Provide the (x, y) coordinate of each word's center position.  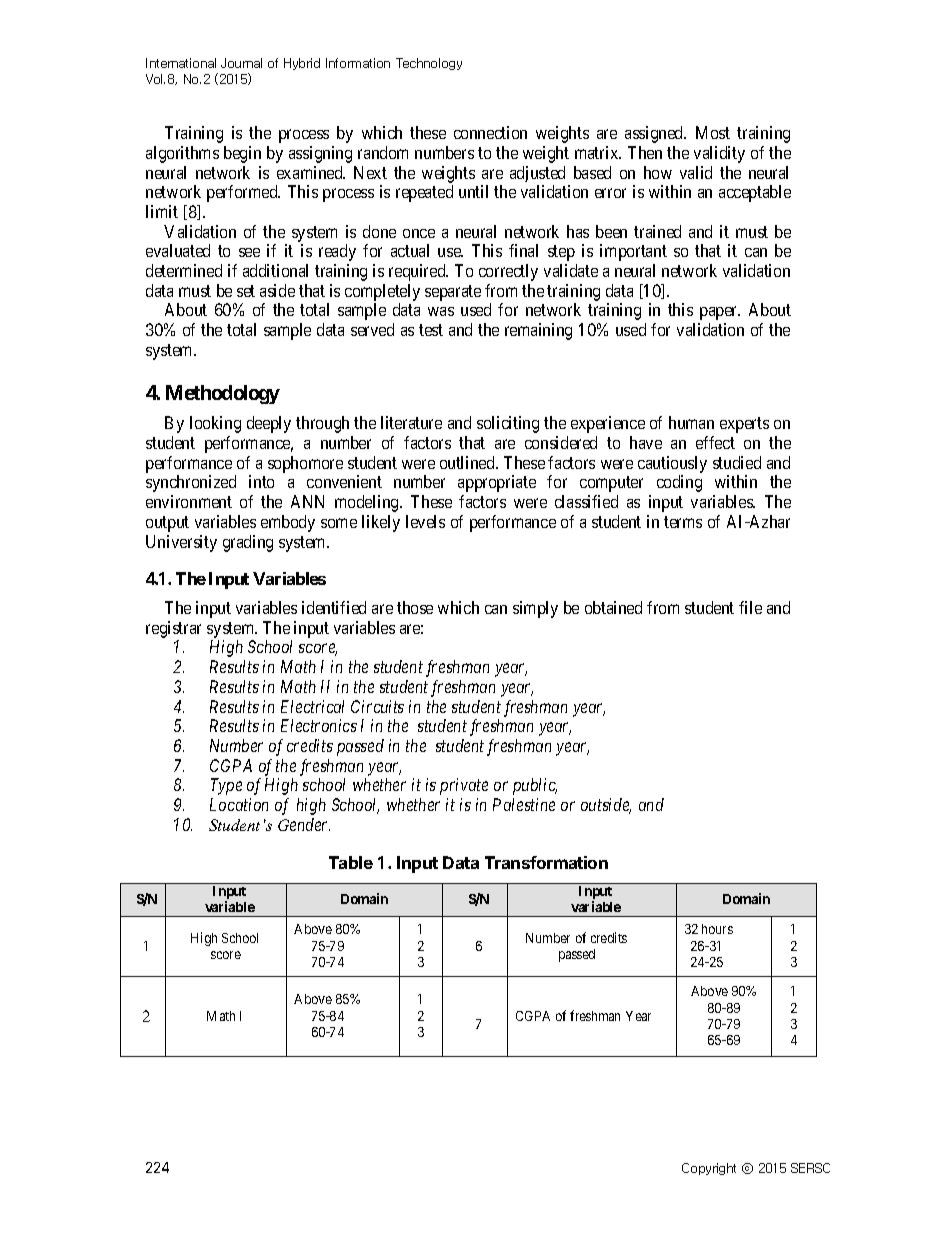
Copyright (709, 1169)
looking (215, 424)
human (691, 422)
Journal (241, 63)
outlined (469, 462)
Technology (429, 64)
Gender (304, 824)
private (464, 786)
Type (226, 786)
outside (606, 806)
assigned (655, 134)
